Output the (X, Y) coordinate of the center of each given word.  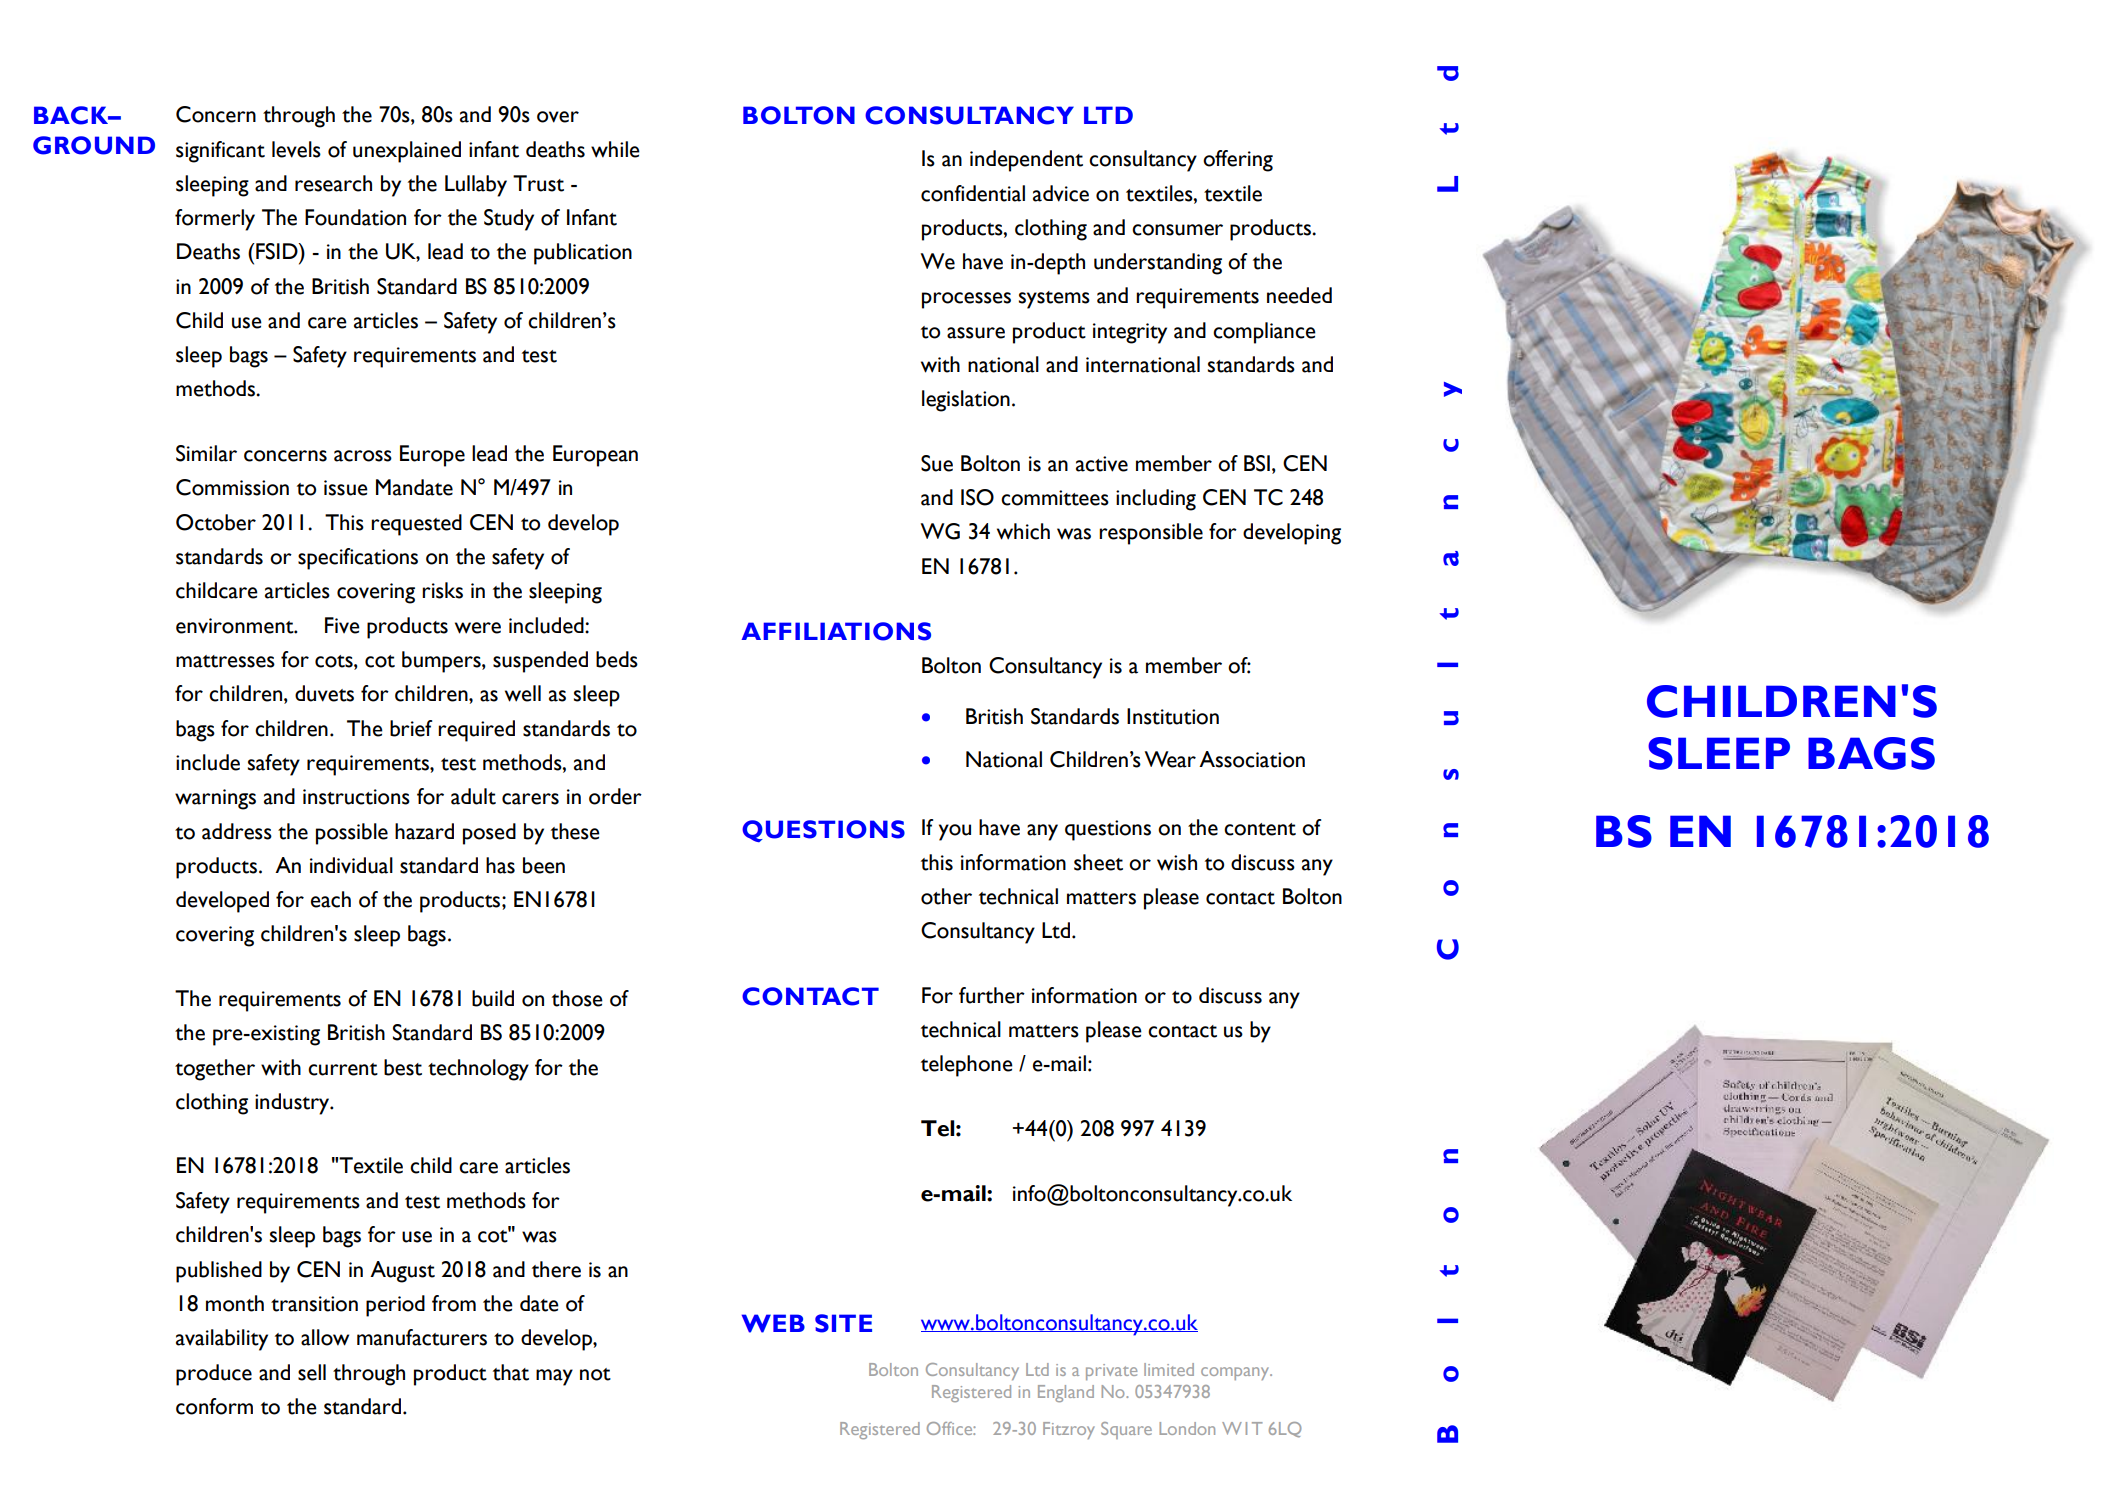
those (577, 998)
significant (220, 152)
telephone (967, 1066)
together (215, 1070)
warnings (215, 799)
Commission (232, 487)
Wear (1170, 759)
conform (214, 1406)
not (595, 1374)
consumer (1177, 230)
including (1156, 500)
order (615, 796)
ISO (977, 497)
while (615, 149)
